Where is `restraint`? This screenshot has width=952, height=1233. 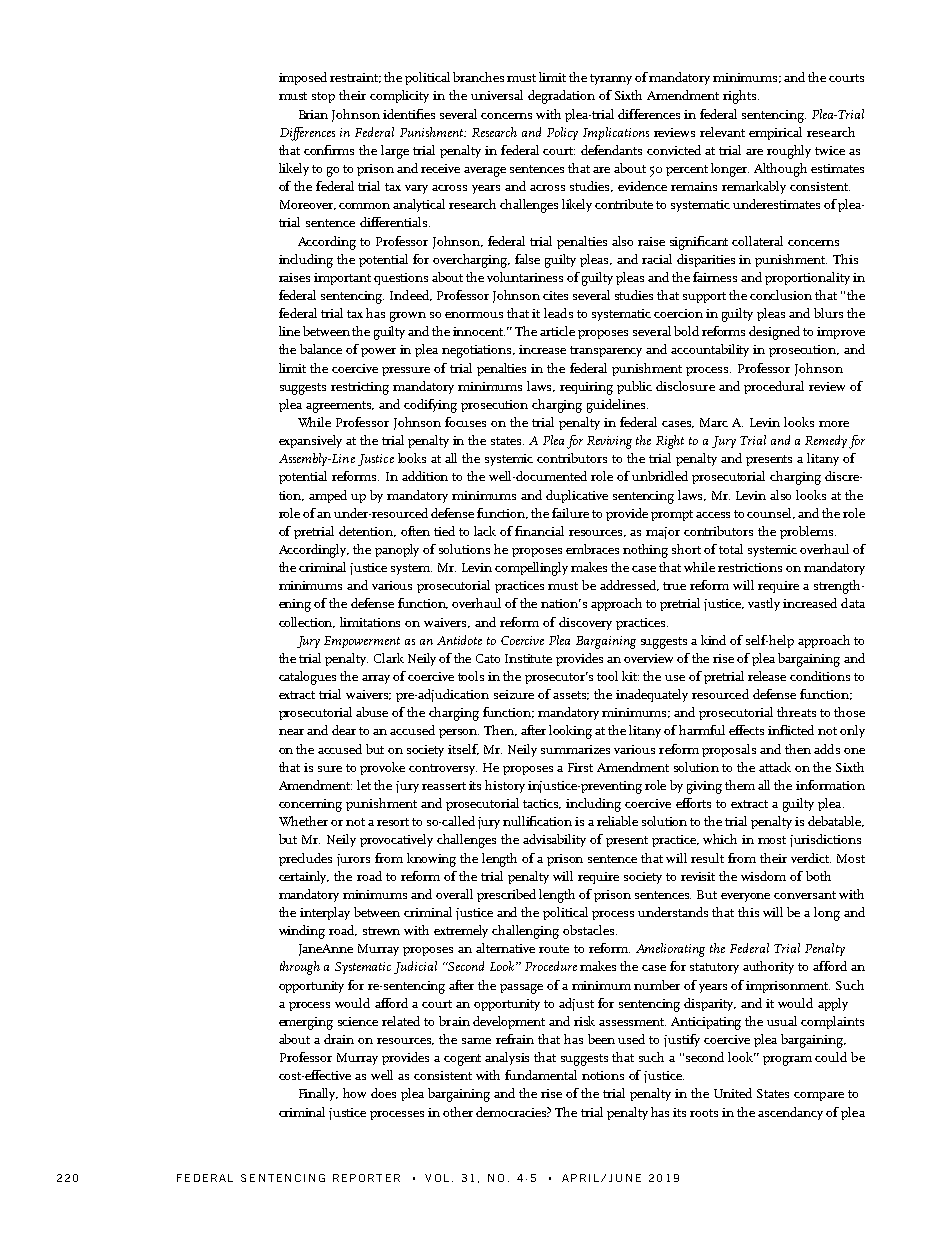
restraint is located at coordinates (355, 78).
